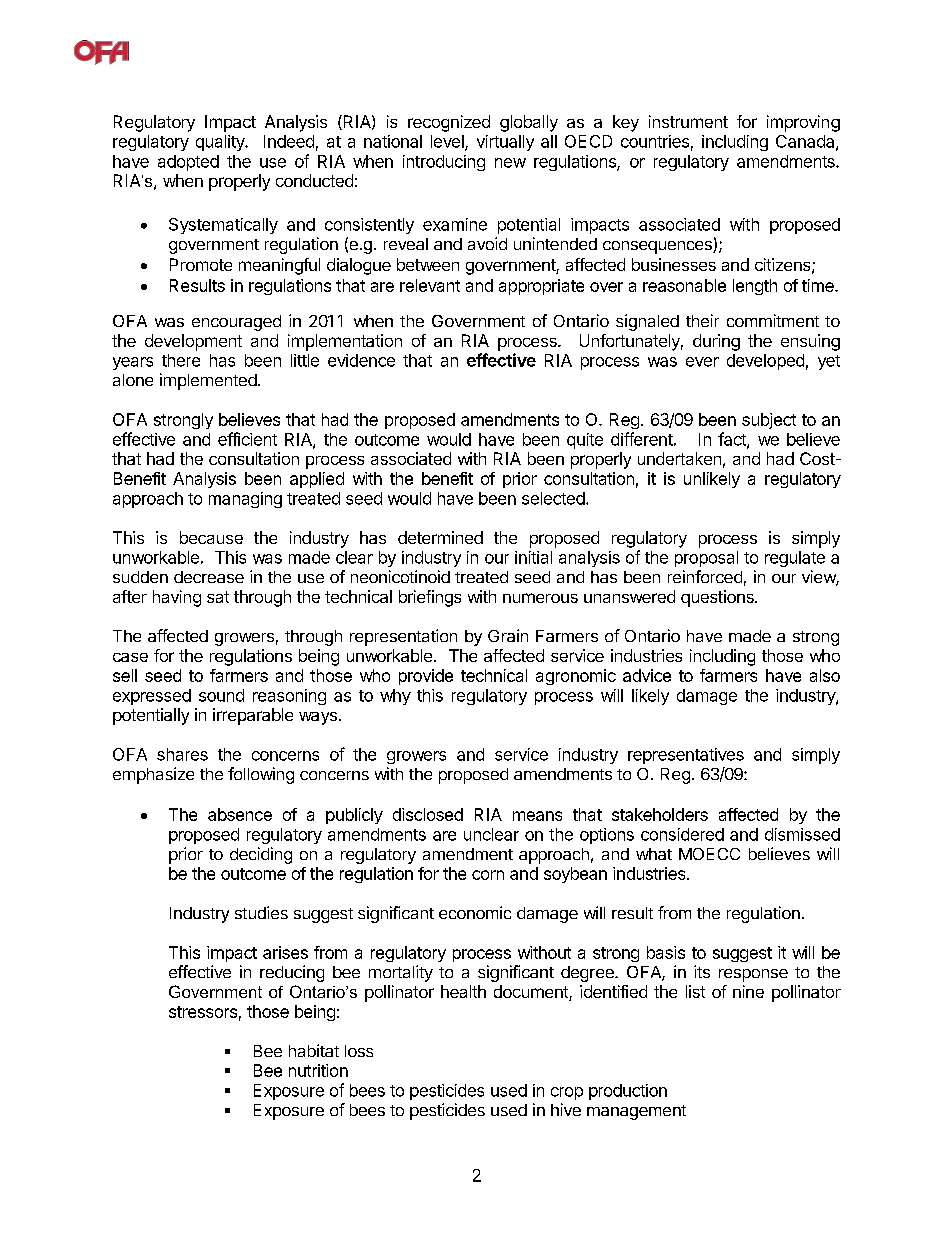 The image size is (952, 1233). What do you see at coordinates (636, 1112) in the screenshot?
I see `management` at bounding box center [636, 1112].
